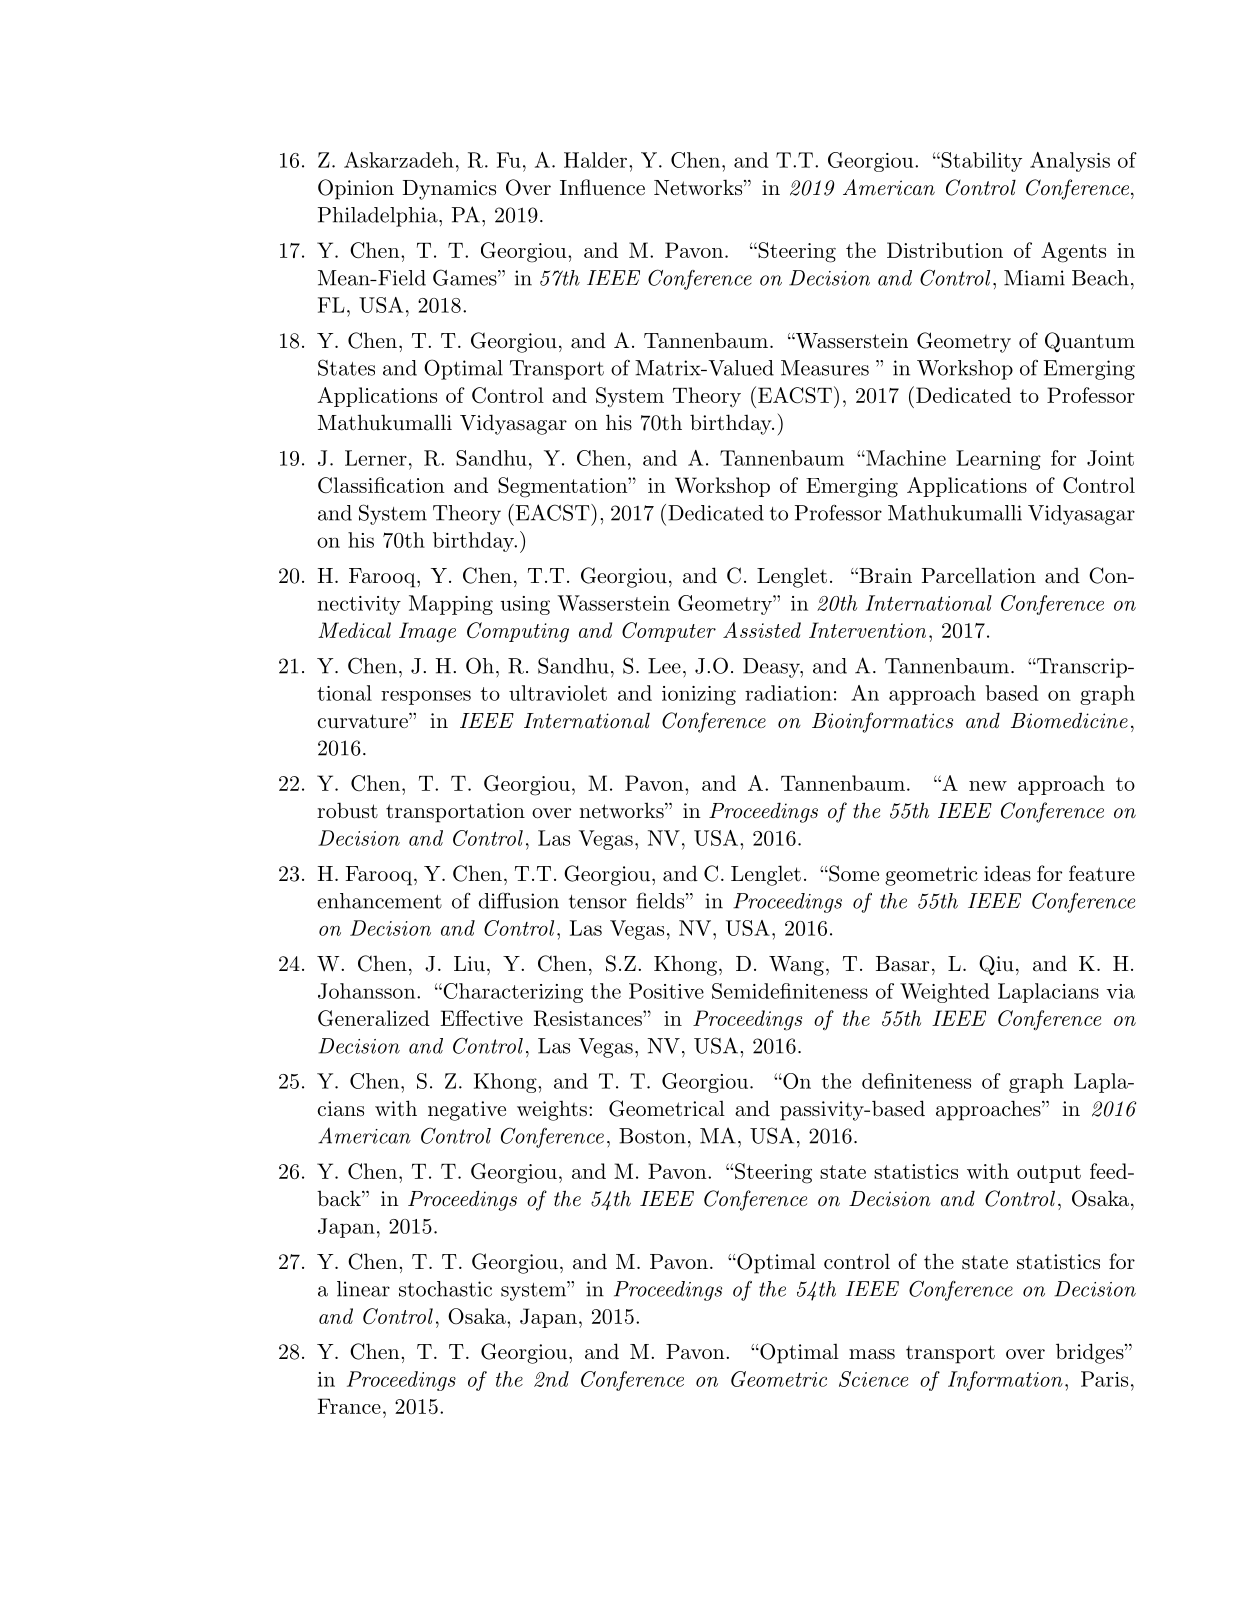 The width and height of the screenshot is (1237, 1600). What do you see at coordinates (996, 965) in the screenshot?
I see `Qiu` at bounding box center [996, 965].
